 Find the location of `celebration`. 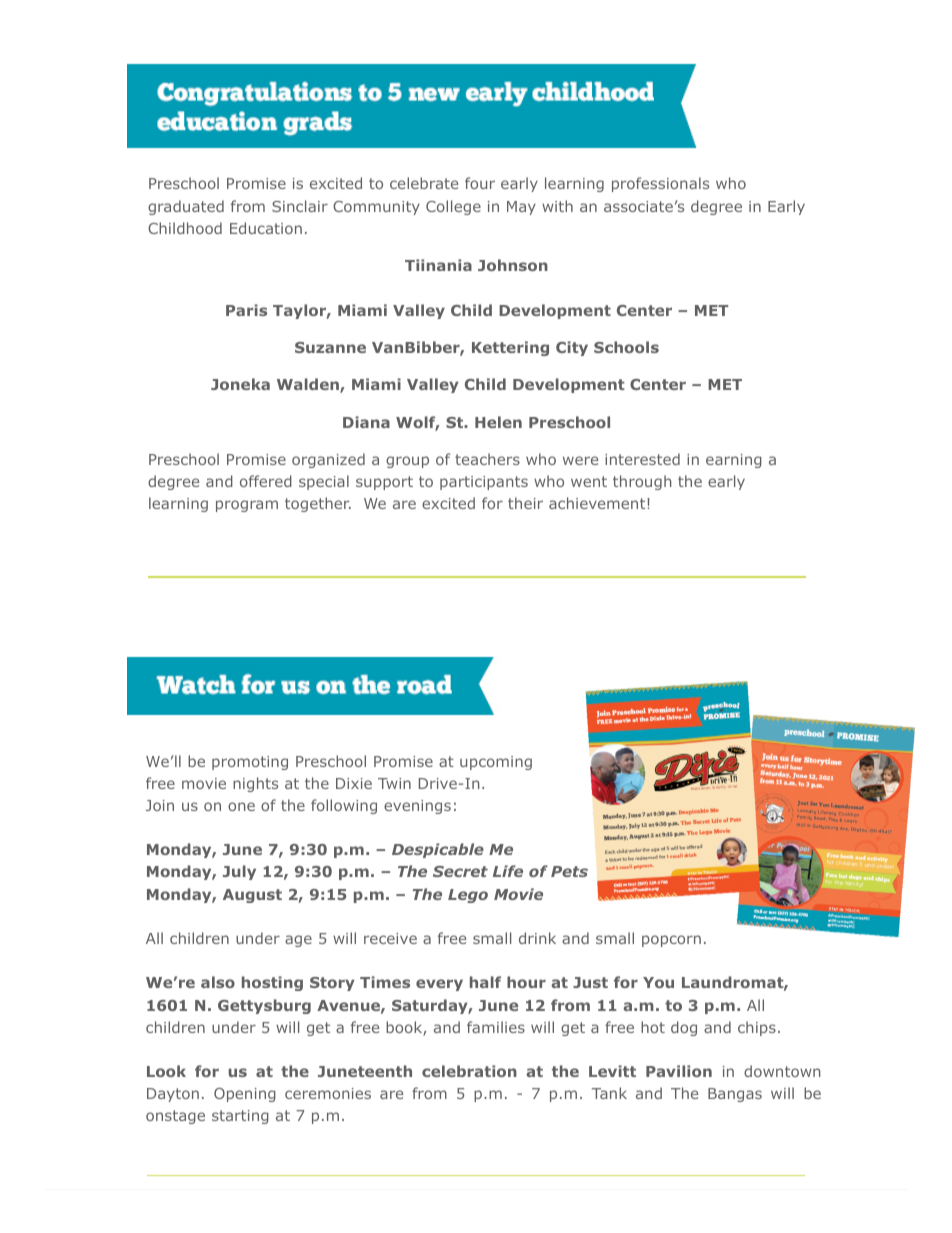

celebration is located at coordinates (469, 1071).
